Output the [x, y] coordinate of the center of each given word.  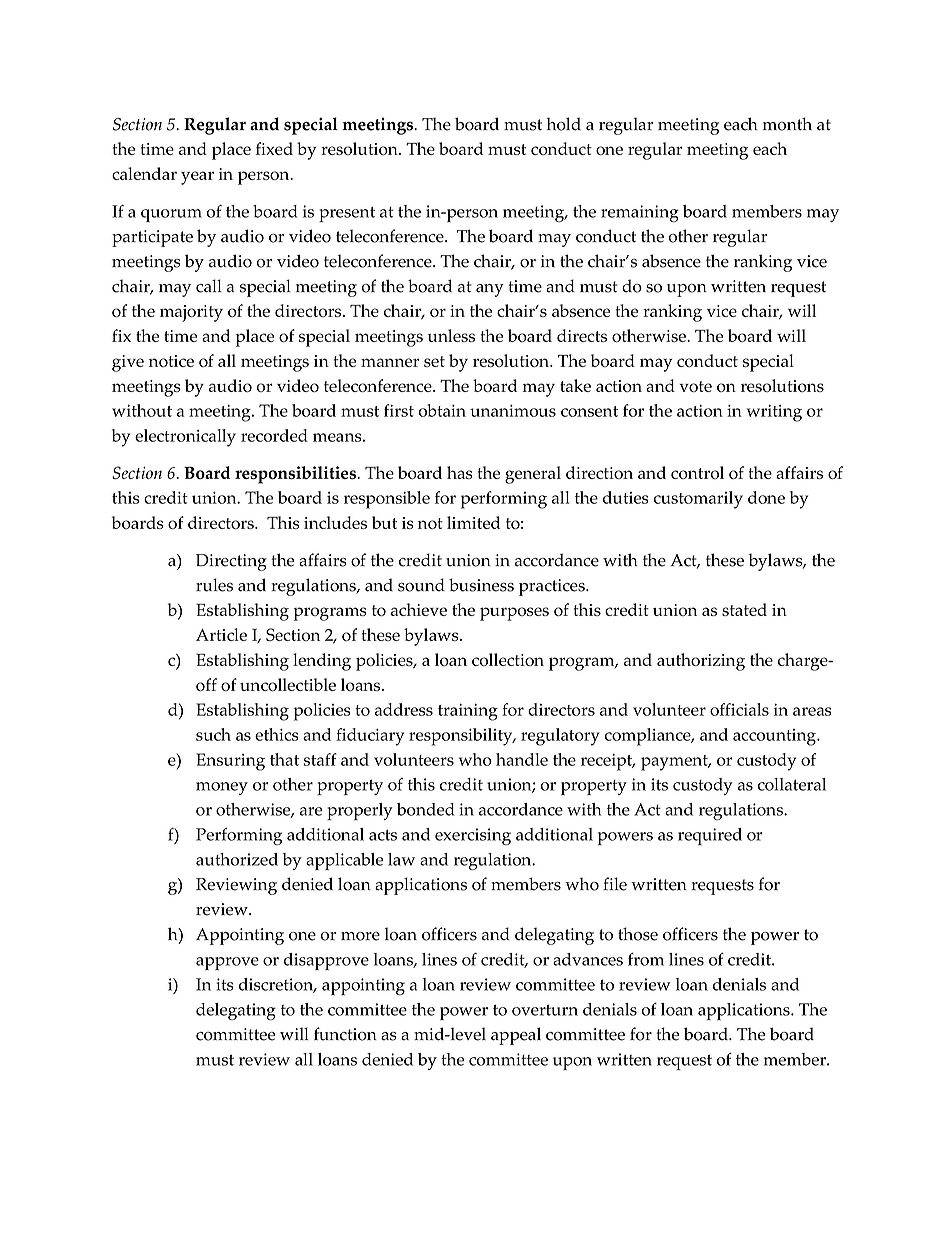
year [197, 178]
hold [563, 124]
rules [214, 585]
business [481, 585]
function [345, 1034]
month [787, 124]
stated [744, 609]
